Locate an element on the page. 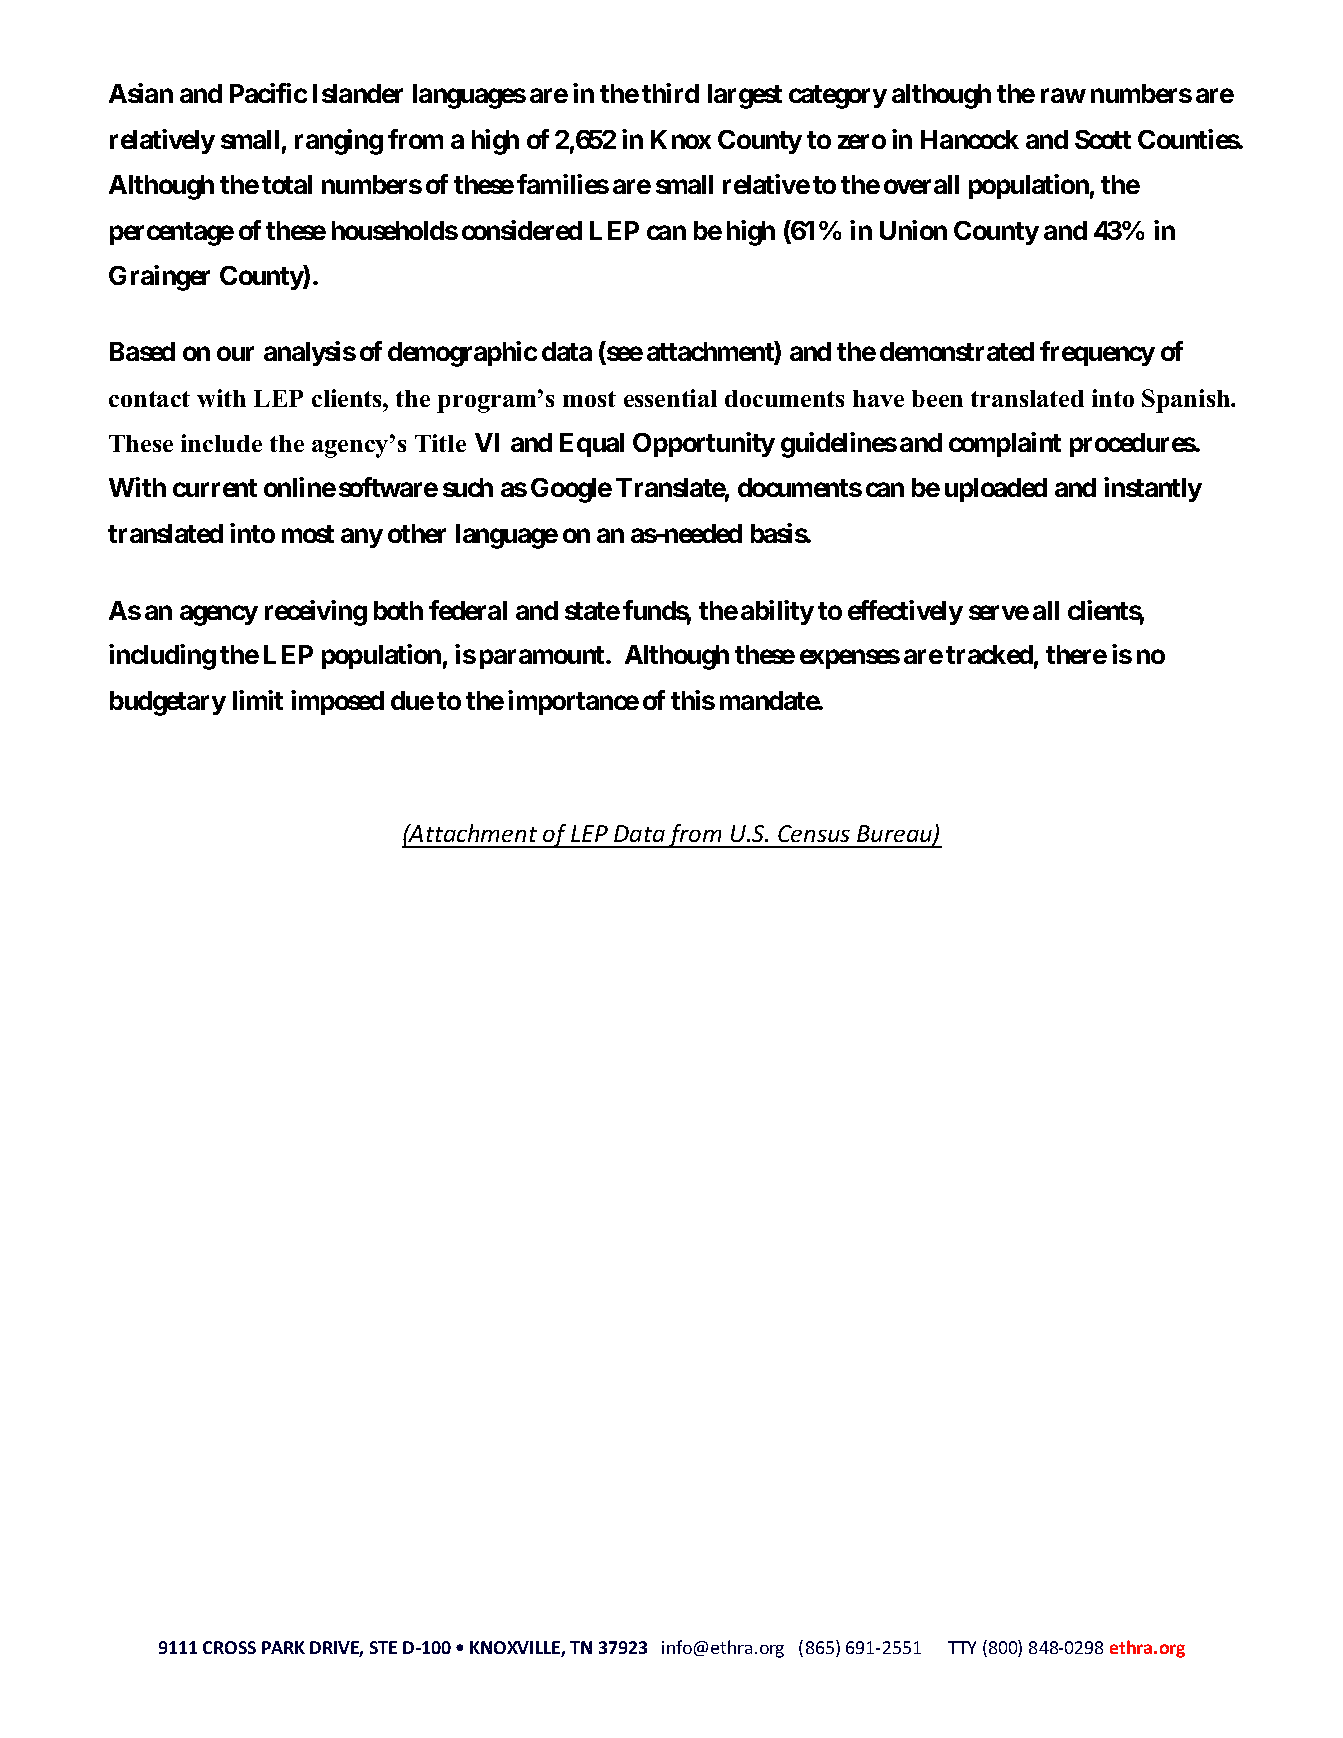  Opportunity is located at coordinates (704, 444).
